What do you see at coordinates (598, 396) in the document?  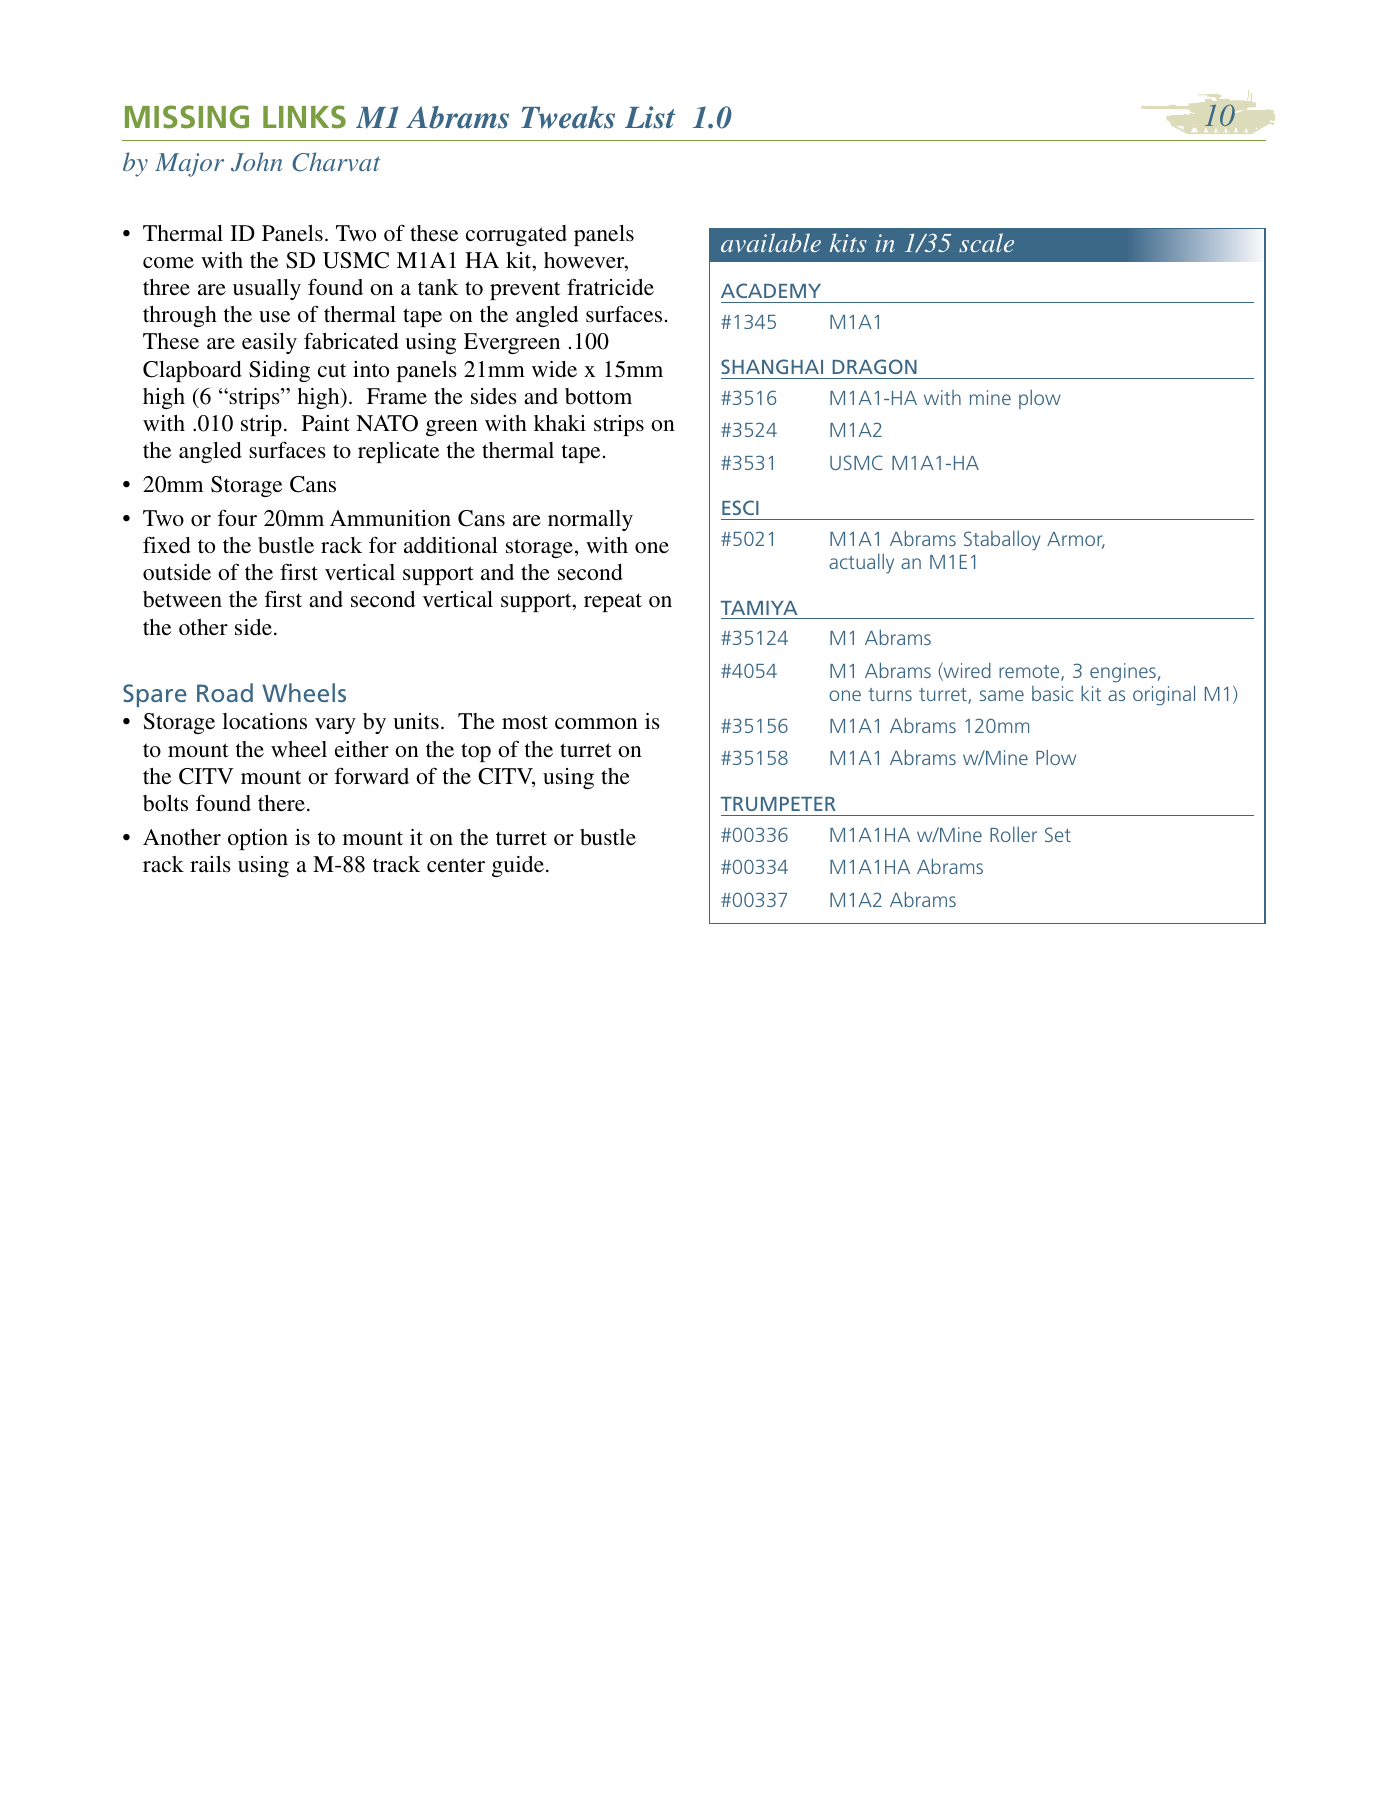 I see `bottom` at bounding box center [598, 396].
